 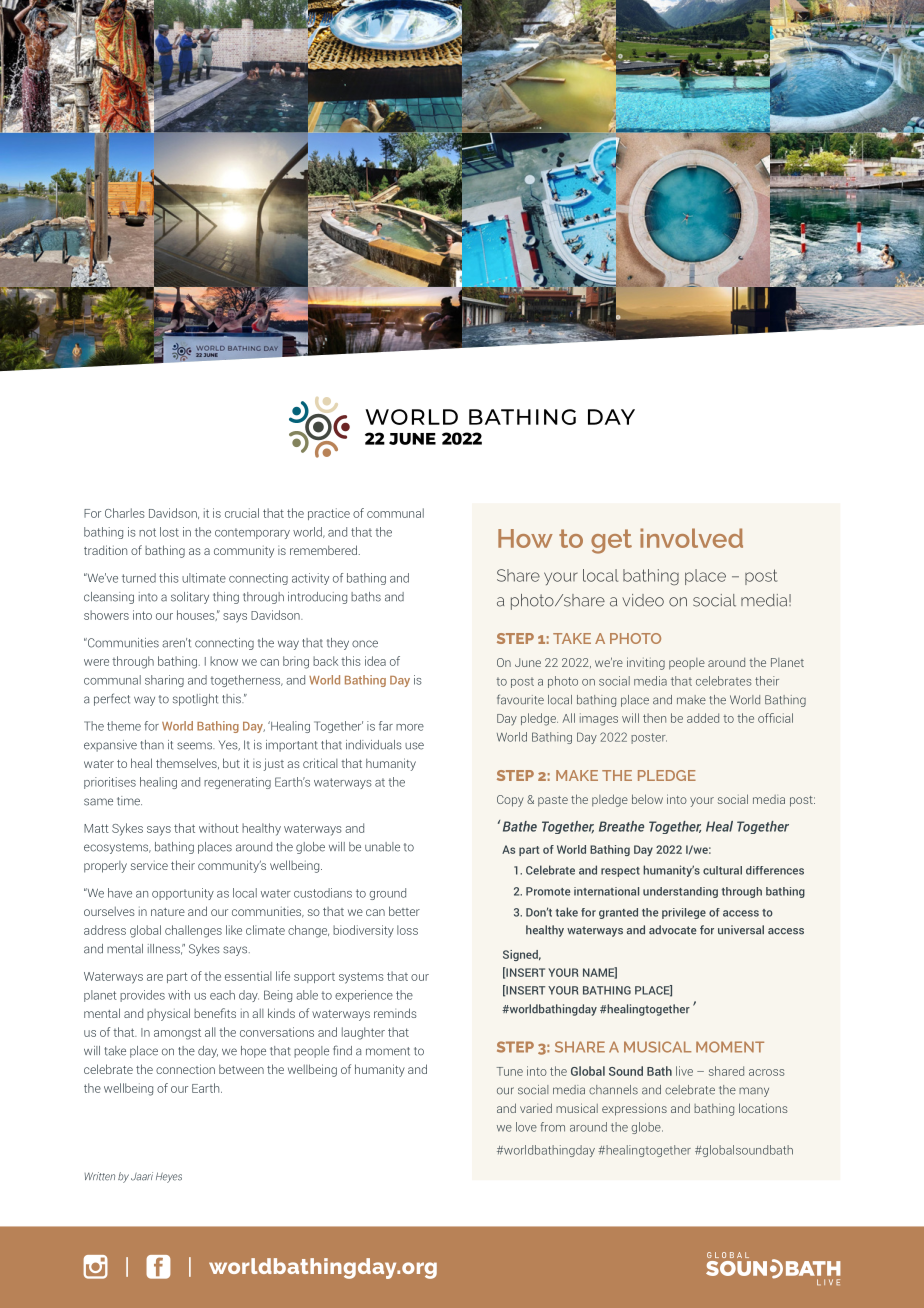 What do you see at coordinates (722, 870) in the page?
I see `cultural` at bounding box center [722, 870].
